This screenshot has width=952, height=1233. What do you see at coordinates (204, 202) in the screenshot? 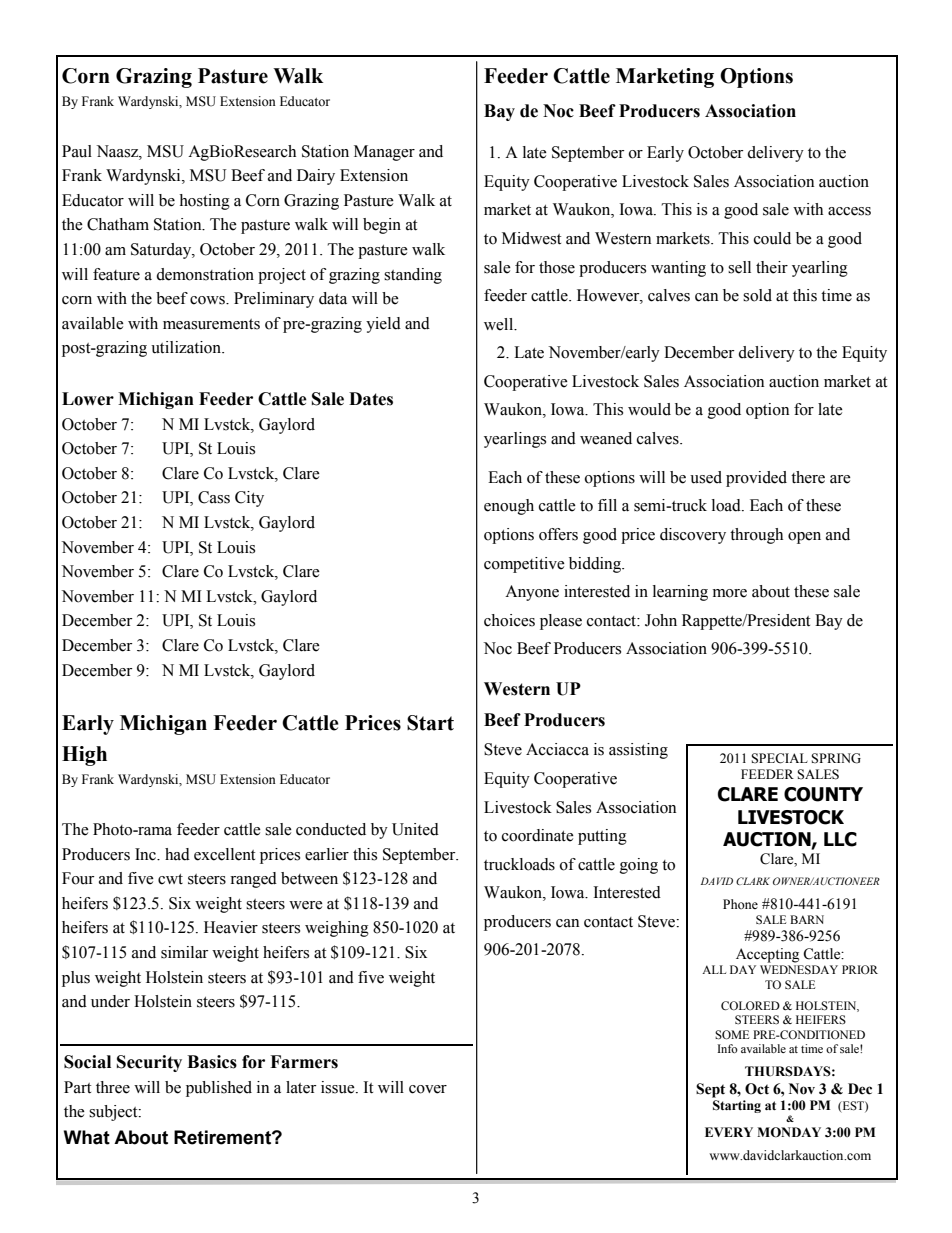
I see `hosting` at bounding box center [204, 202].
